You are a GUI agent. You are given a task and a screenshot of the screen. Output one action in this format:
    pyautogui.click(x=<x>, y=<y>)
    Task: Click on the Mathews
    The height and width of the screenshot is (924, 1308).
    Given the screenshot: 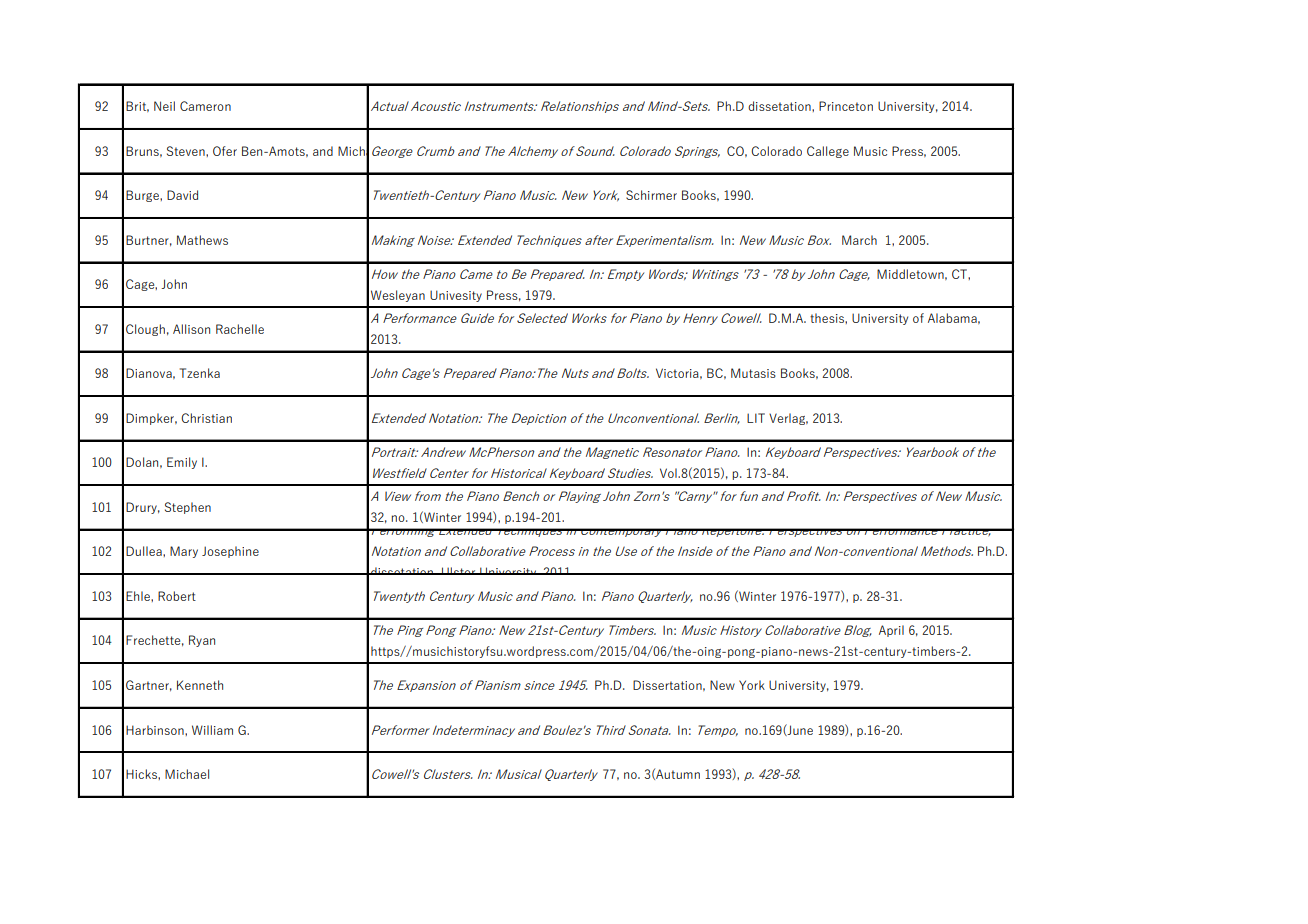 What is the action you would take?
    pyautogui.click(x=202, y=240)
